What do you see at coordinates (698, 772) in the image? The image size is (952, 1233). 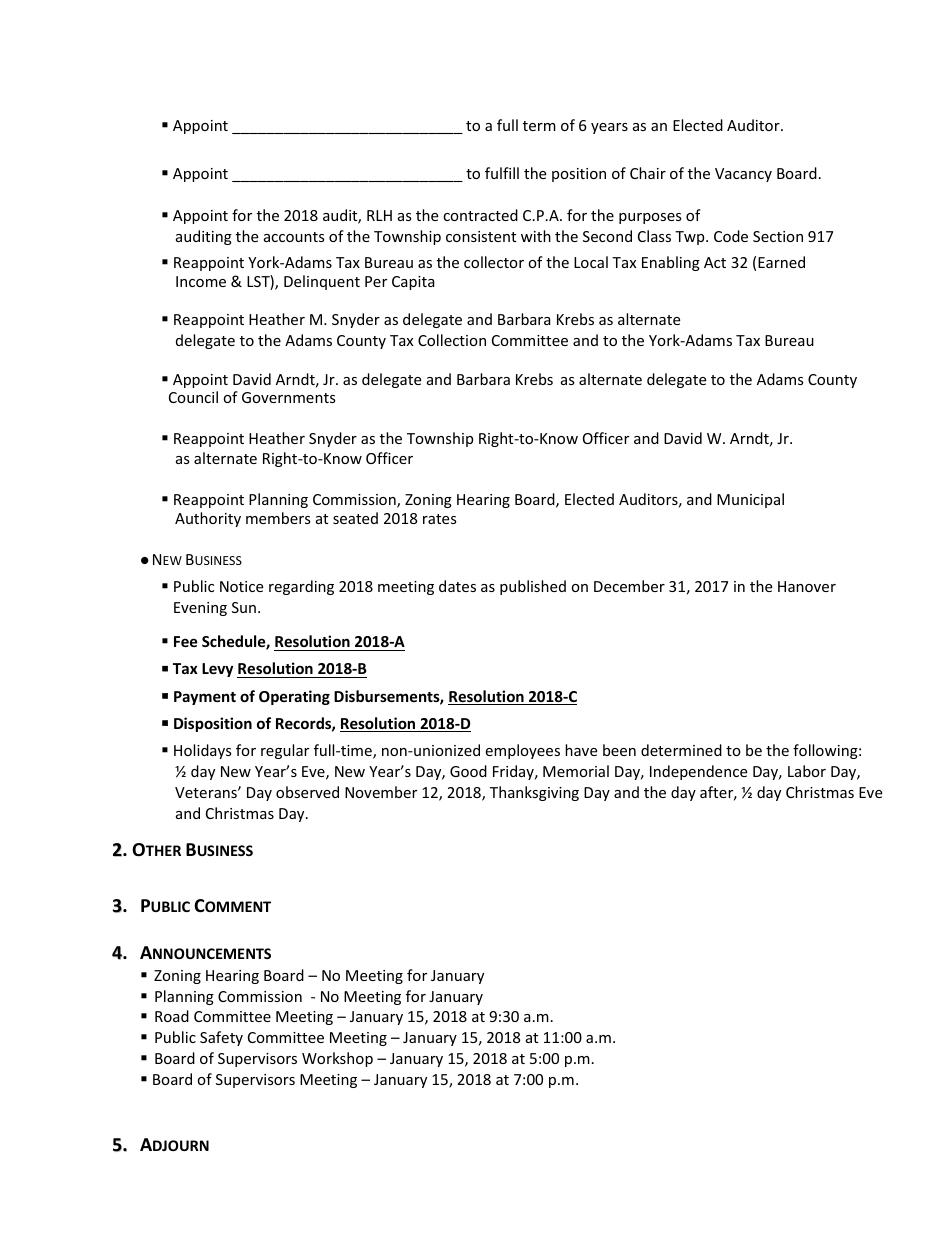 I see `Independence` at bounding box center [698, 772].
